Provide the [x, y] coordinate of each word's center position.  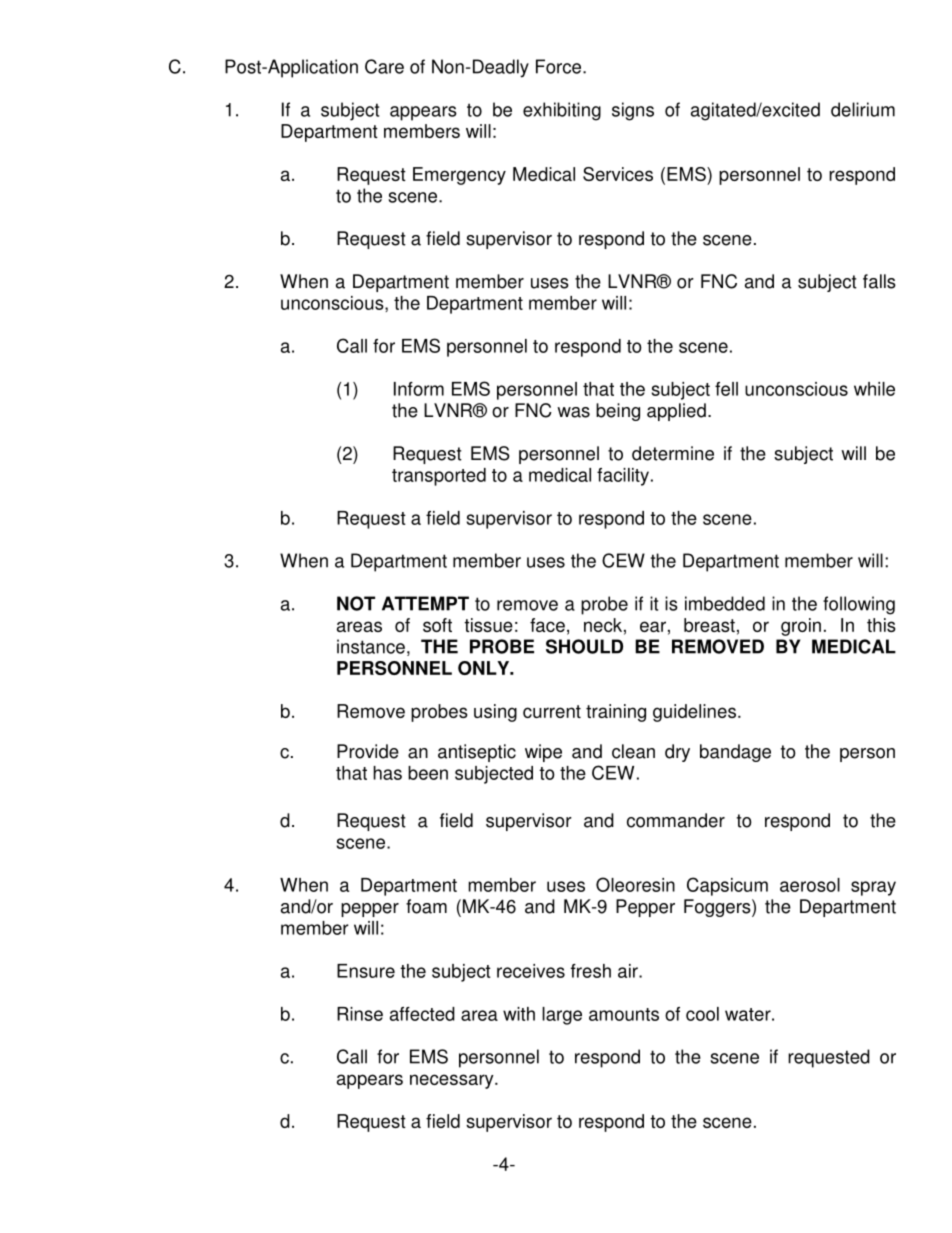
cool [702, 1014]
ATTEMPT [425, 603]
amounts [624, 1014]
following [859, 605]
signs [633, 111]
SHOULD [584, 646]
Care [384, 66]
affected [422, 1014]
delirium [863, 109]
